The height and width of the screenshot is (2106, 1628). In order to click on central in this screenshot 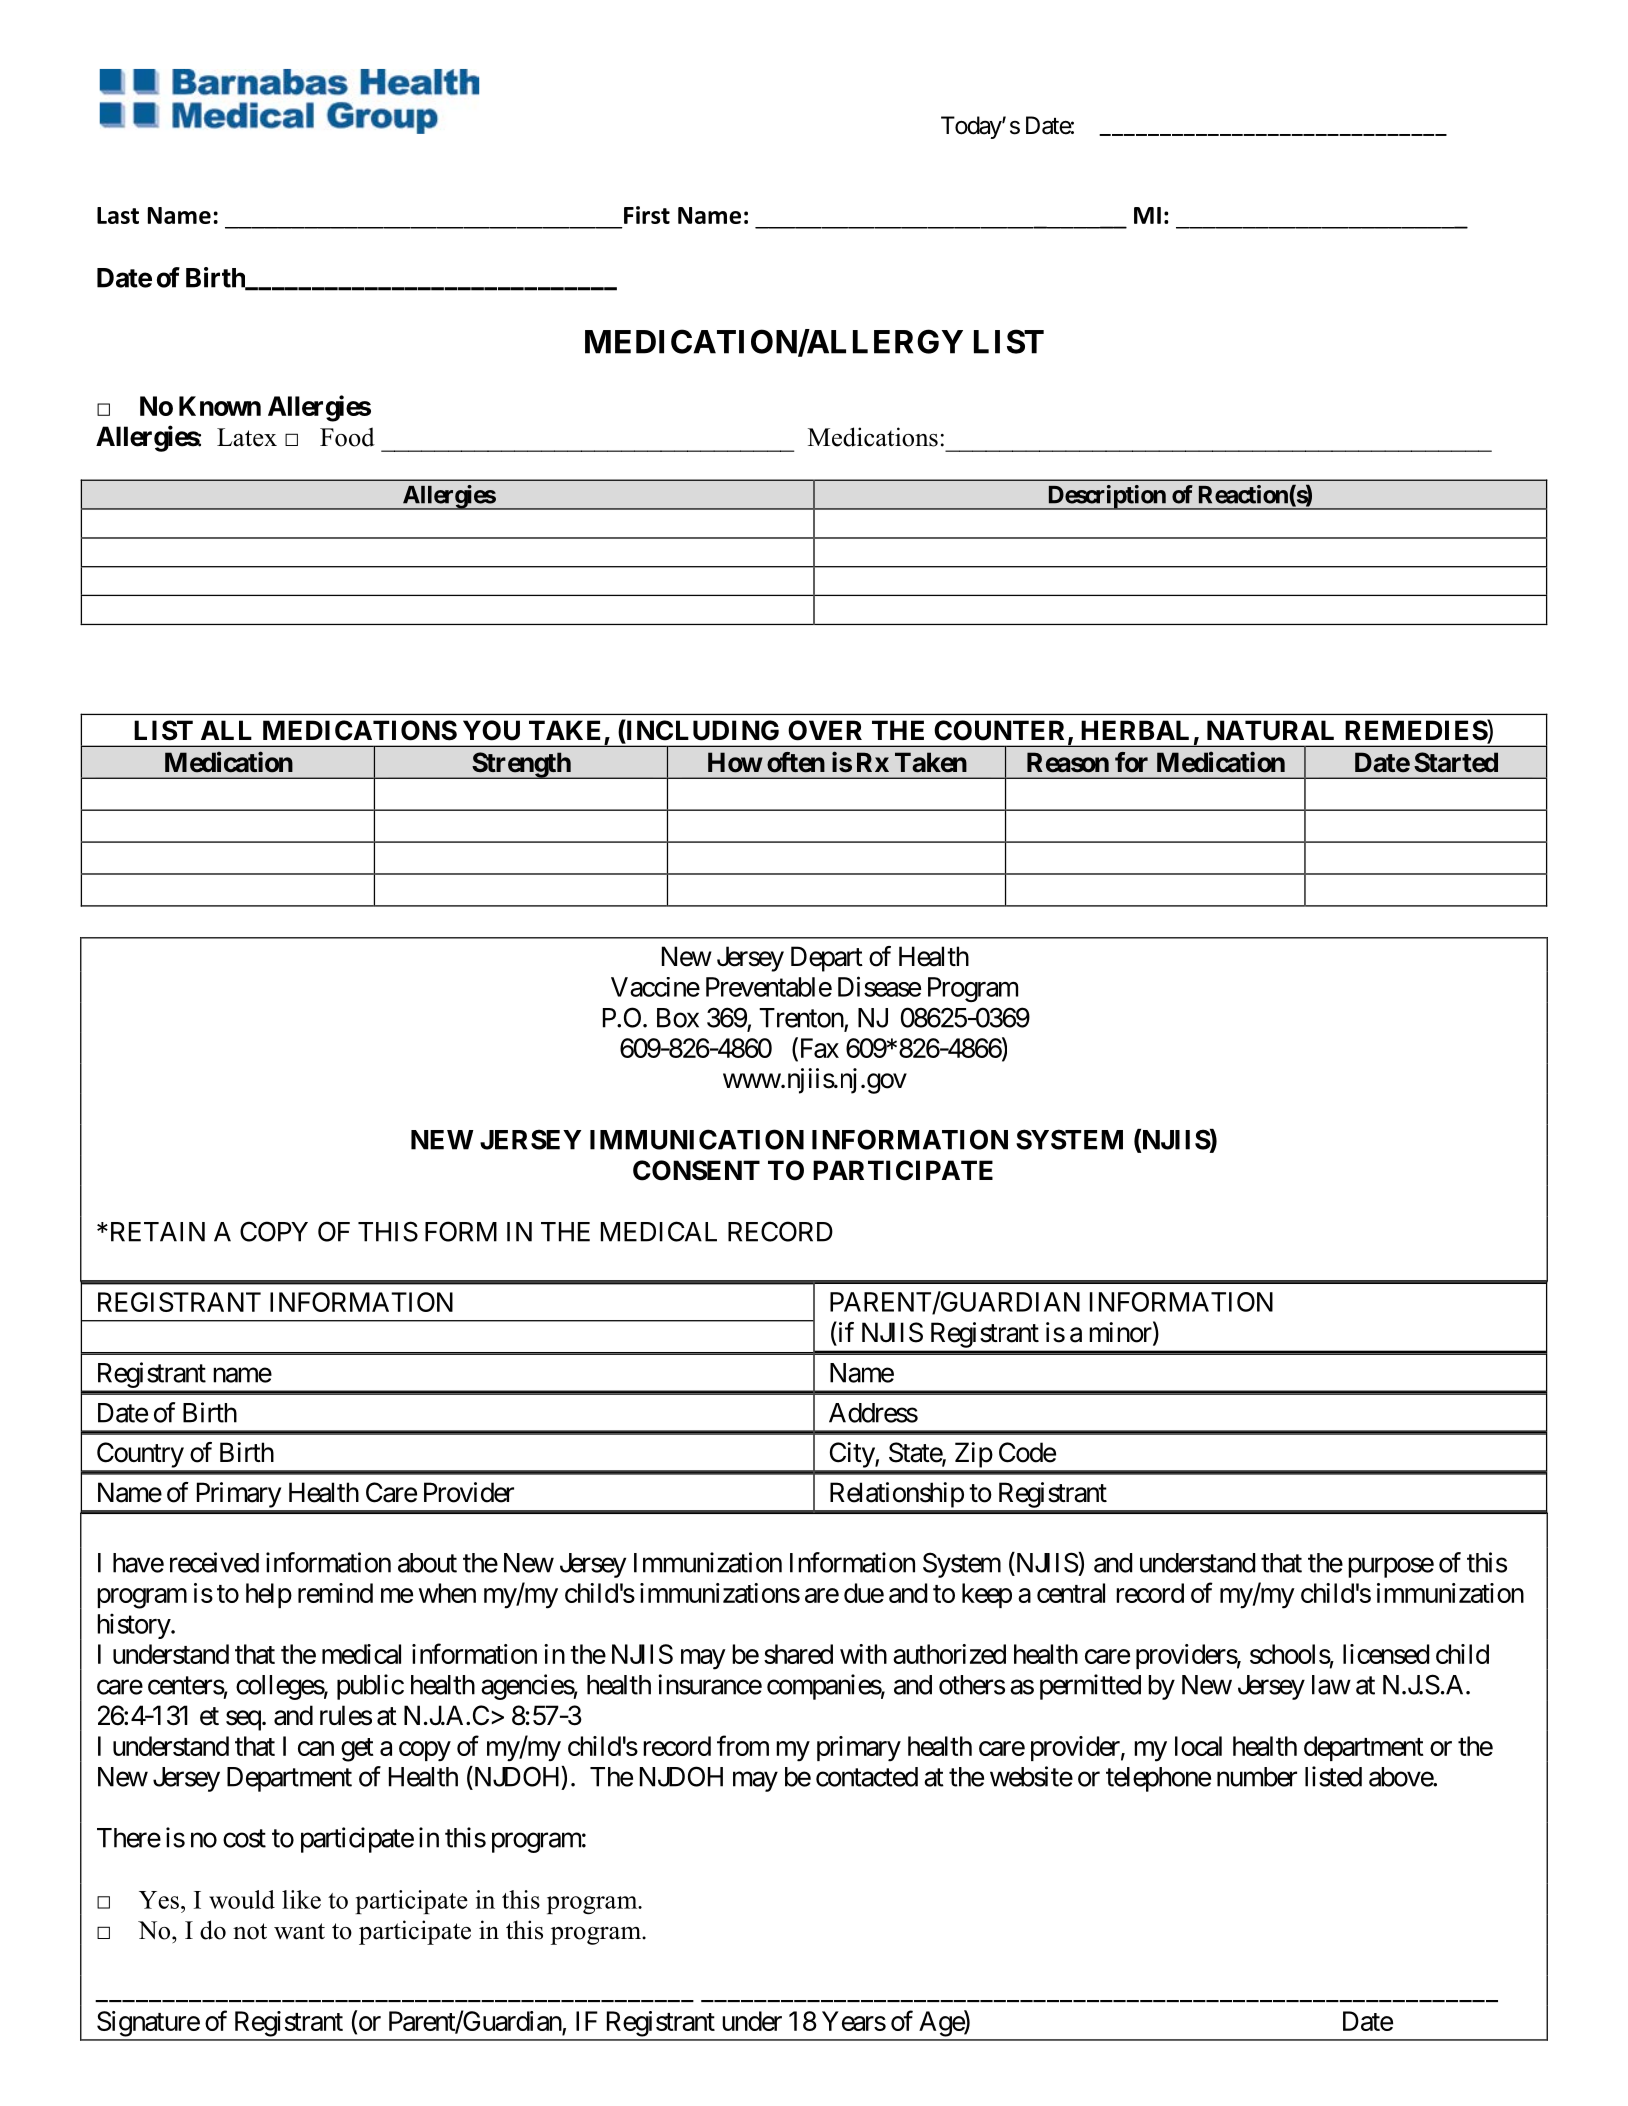, I will do `click(1071, 1593)`.
